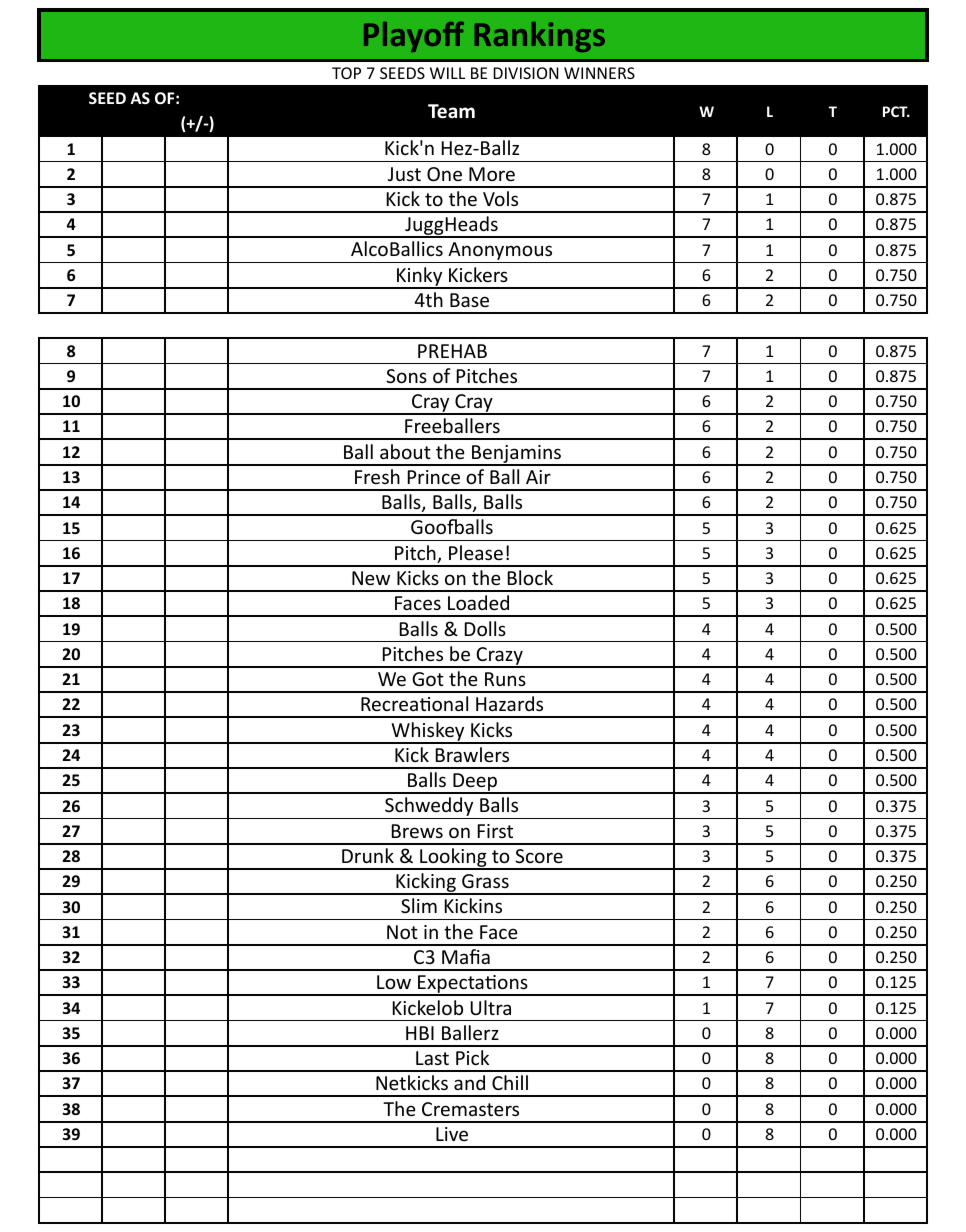 The width and height of the image is (966, 1232). I want to click on Chill, so click(510, 1082).
